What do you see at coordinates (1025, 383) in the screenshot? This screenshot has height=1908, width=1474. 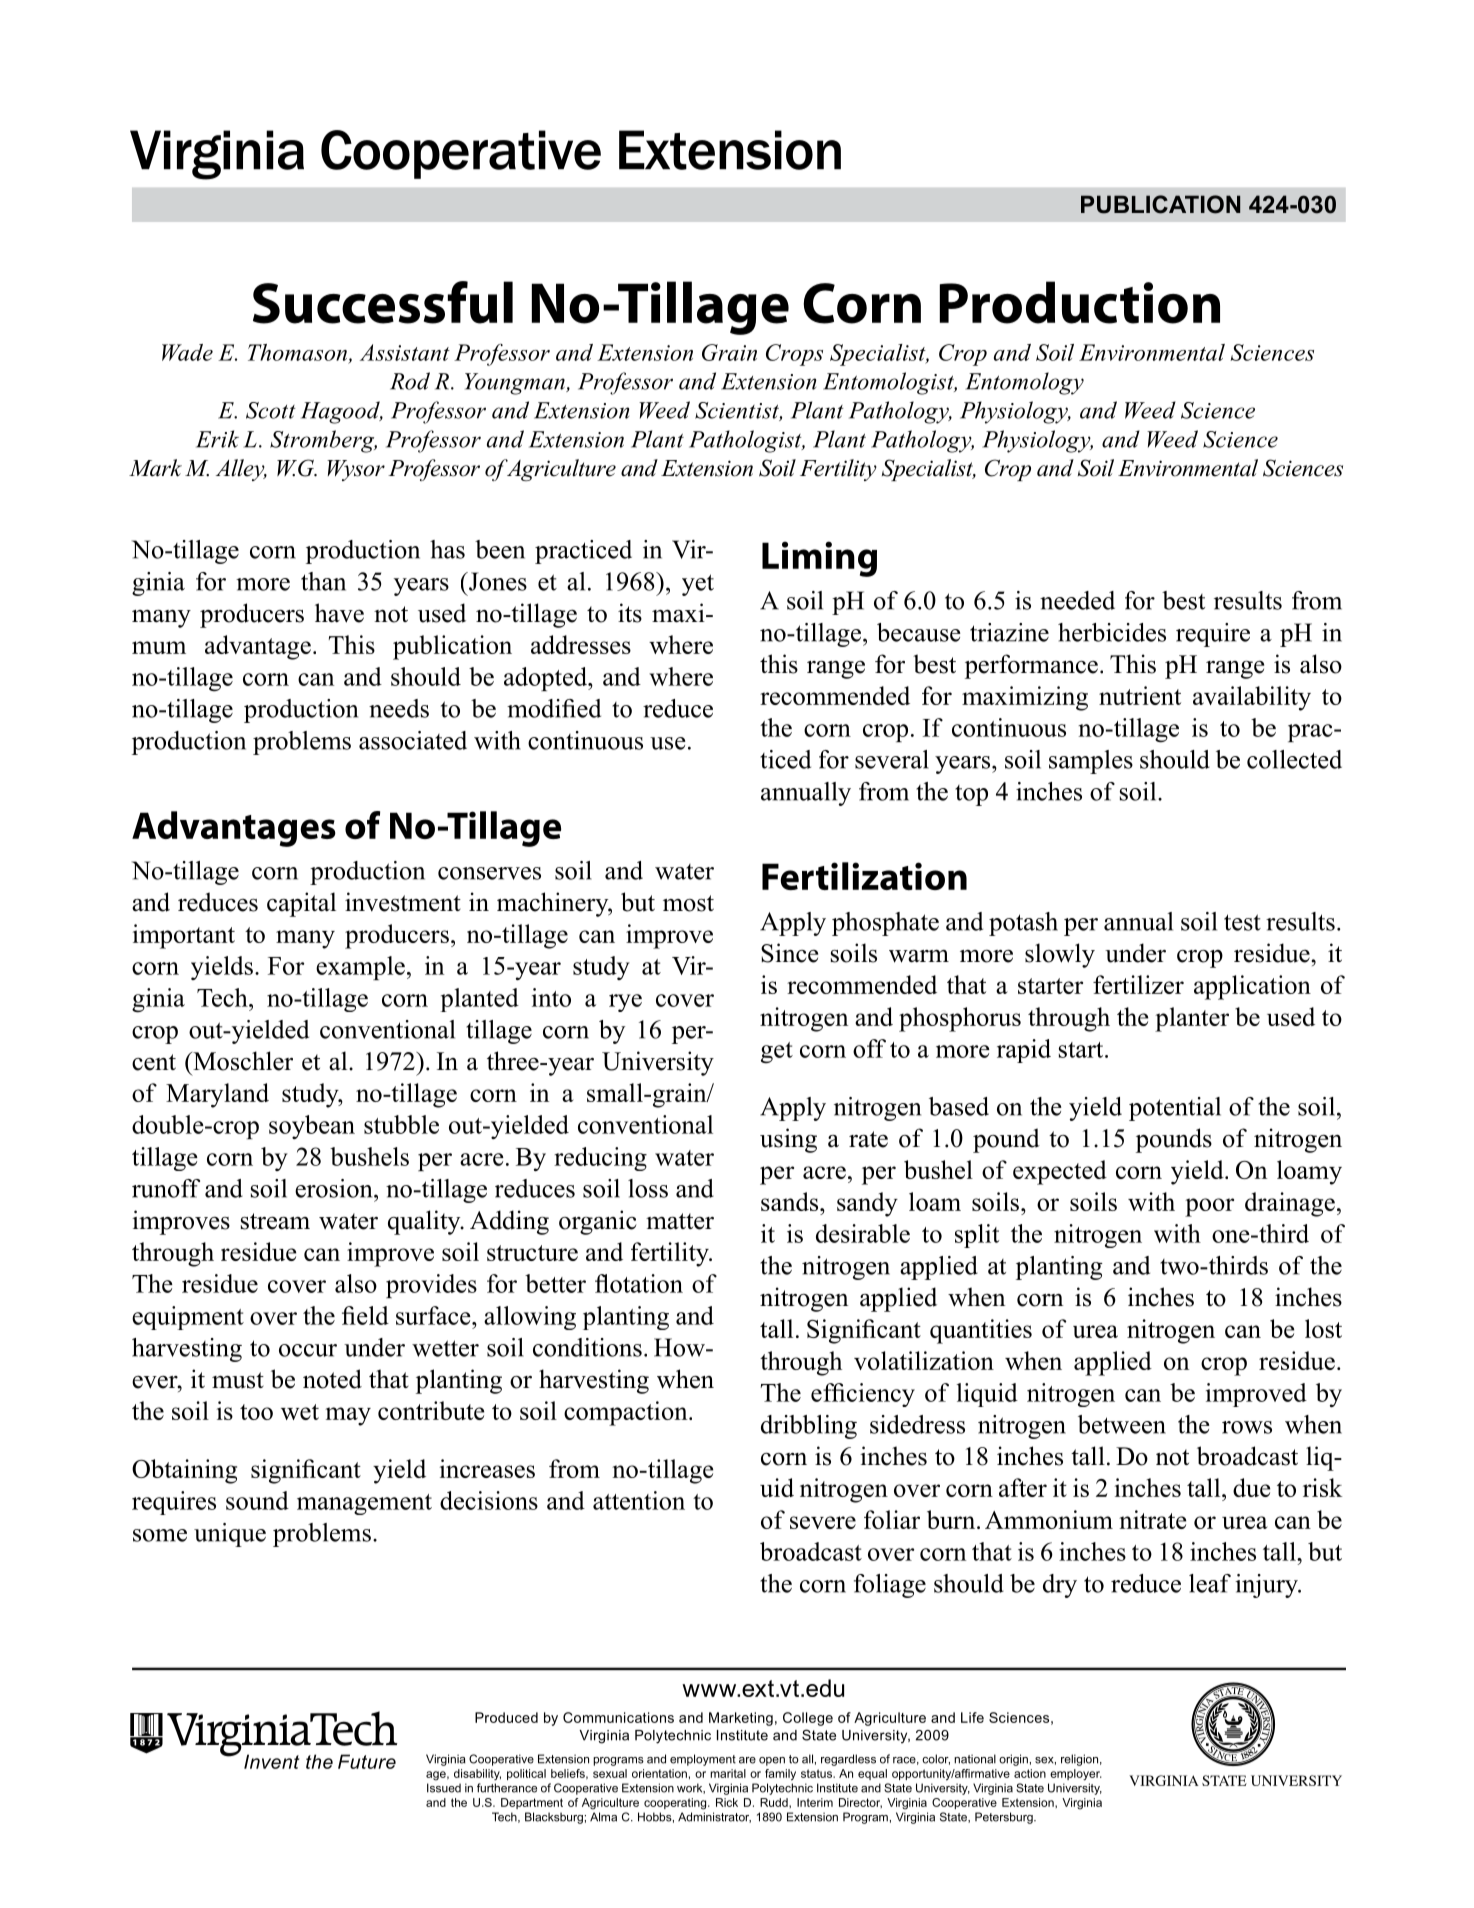 I see `Entomology` at bounding box center [1025, 383].
